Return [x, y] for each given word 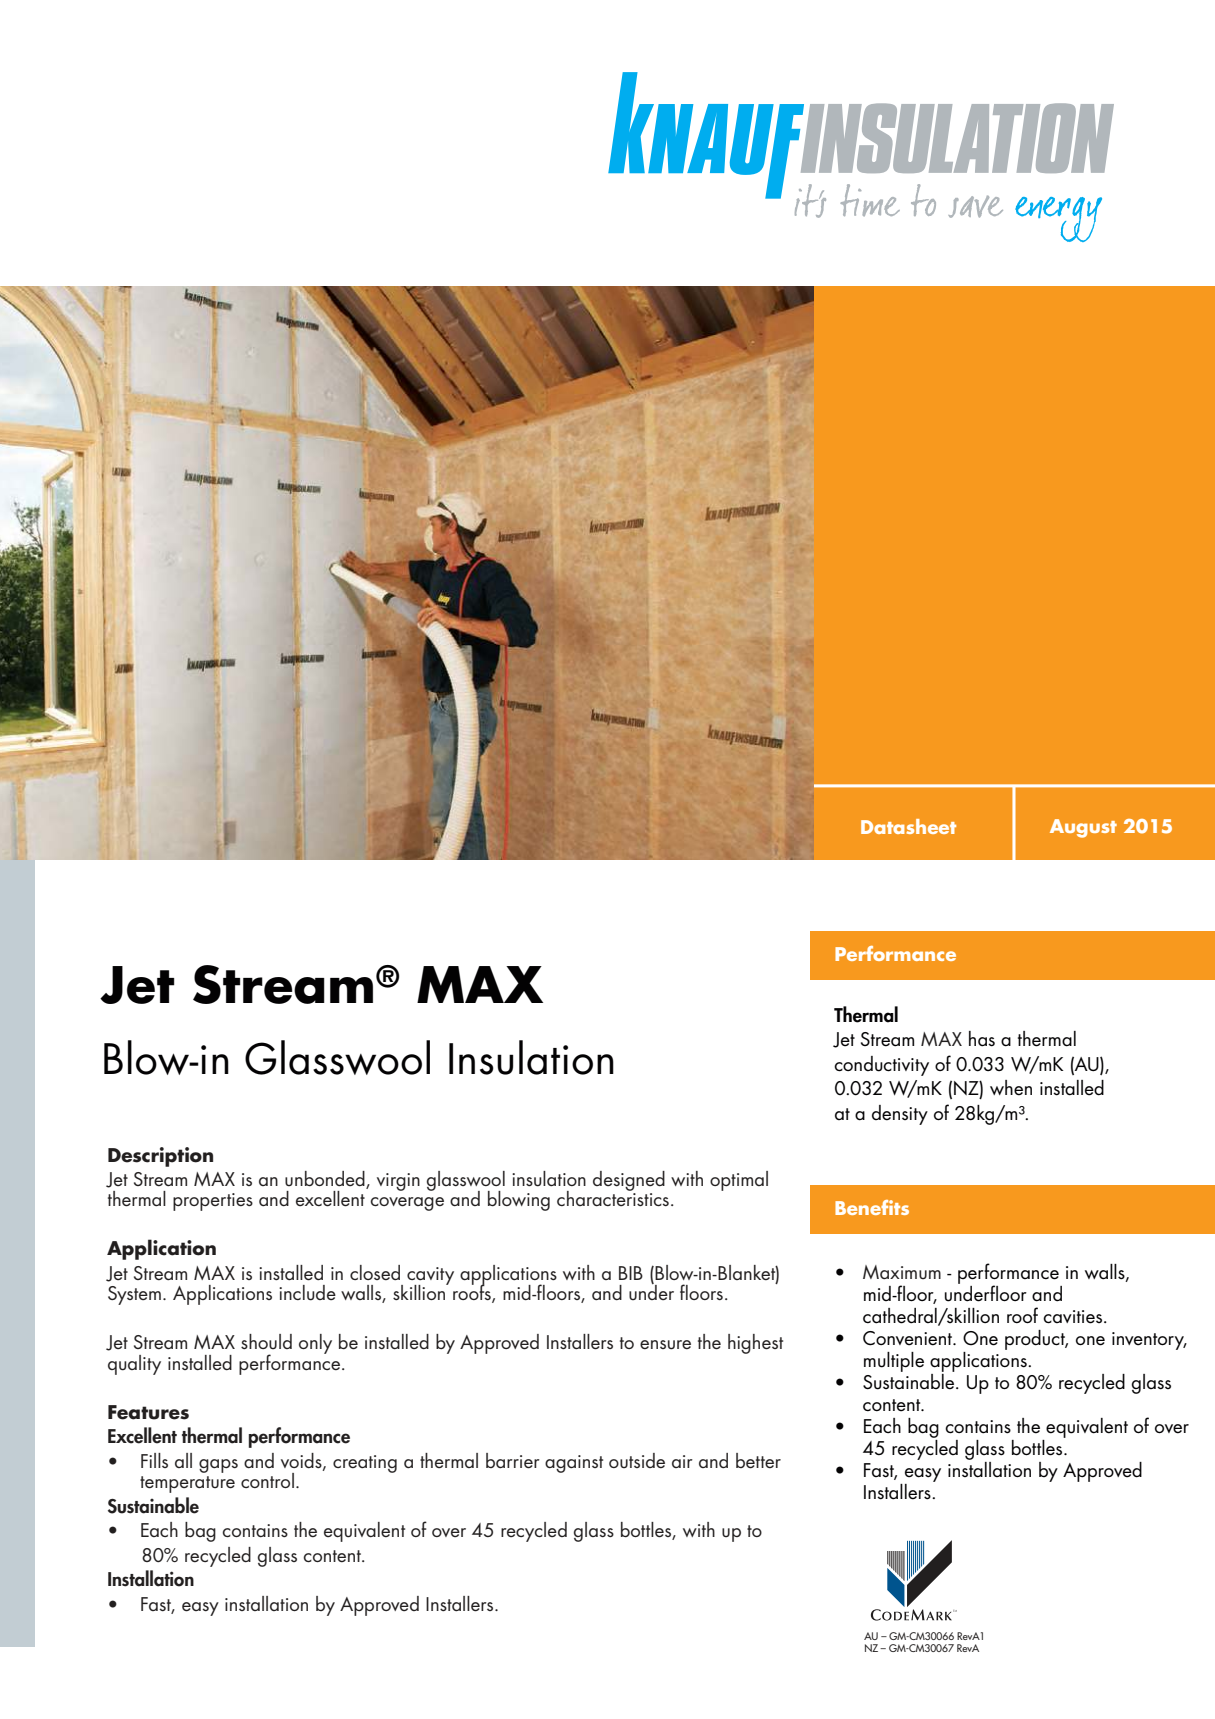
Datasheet [908, 826]
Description [160, 1157]
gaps [218, 1466]
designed [629, 1181]
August [1083, 828]
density [900, 1115]
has [982, 1039]
